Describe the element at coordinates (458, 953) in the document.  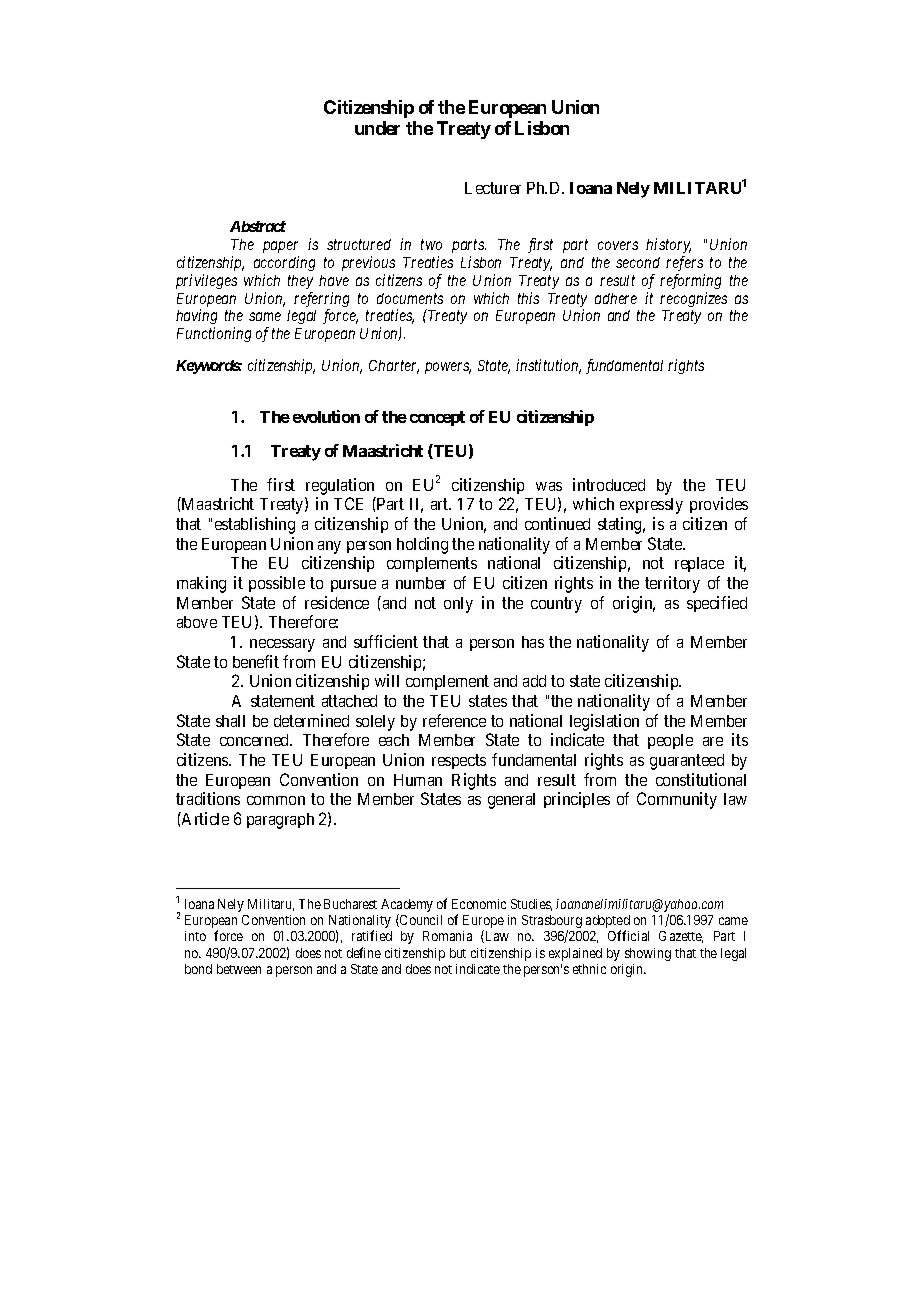
I see `but` at that location.
